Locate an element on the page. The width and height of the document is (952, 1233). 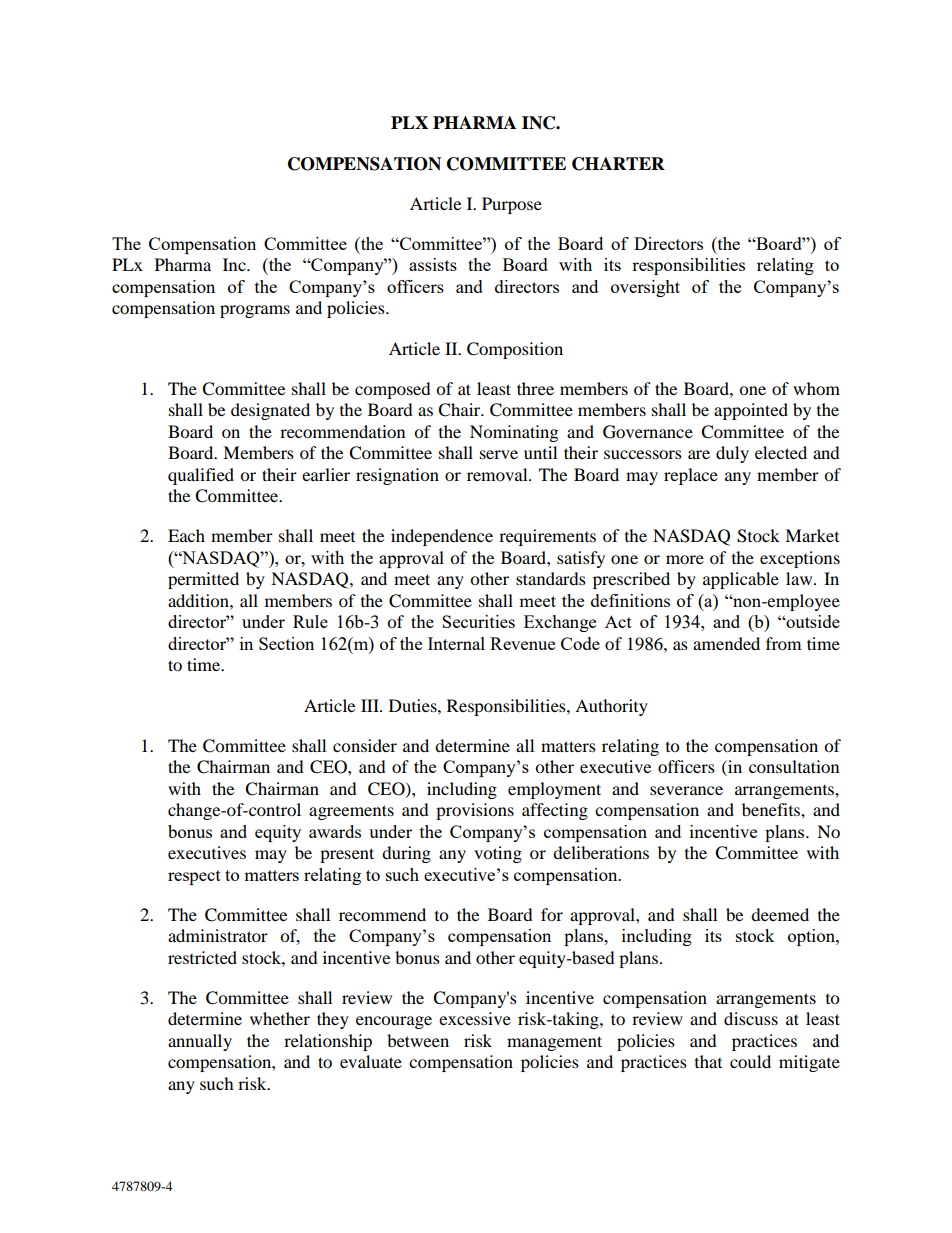
Section is located at coordinates (286, 643).
